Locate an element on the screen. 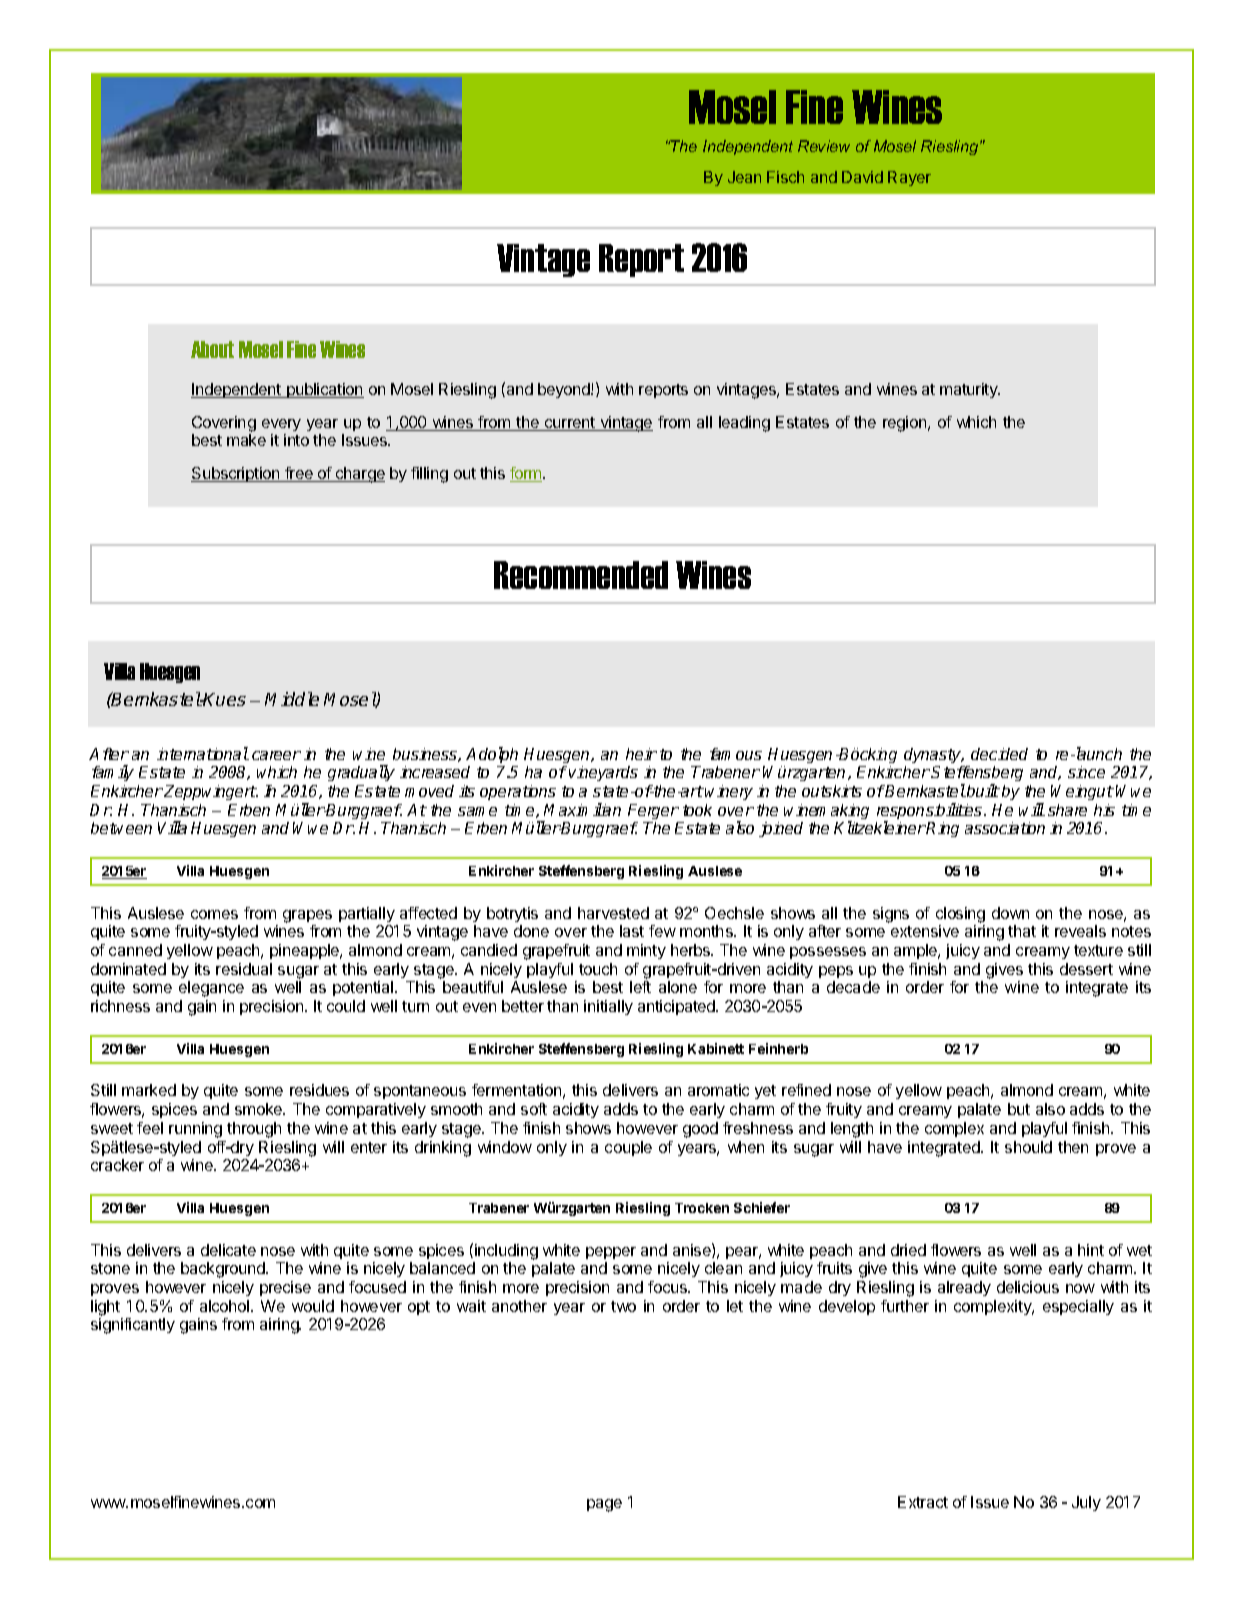 The height and width of the screenshot is (1608, 1242). region is located at coordinates (906, 424).
